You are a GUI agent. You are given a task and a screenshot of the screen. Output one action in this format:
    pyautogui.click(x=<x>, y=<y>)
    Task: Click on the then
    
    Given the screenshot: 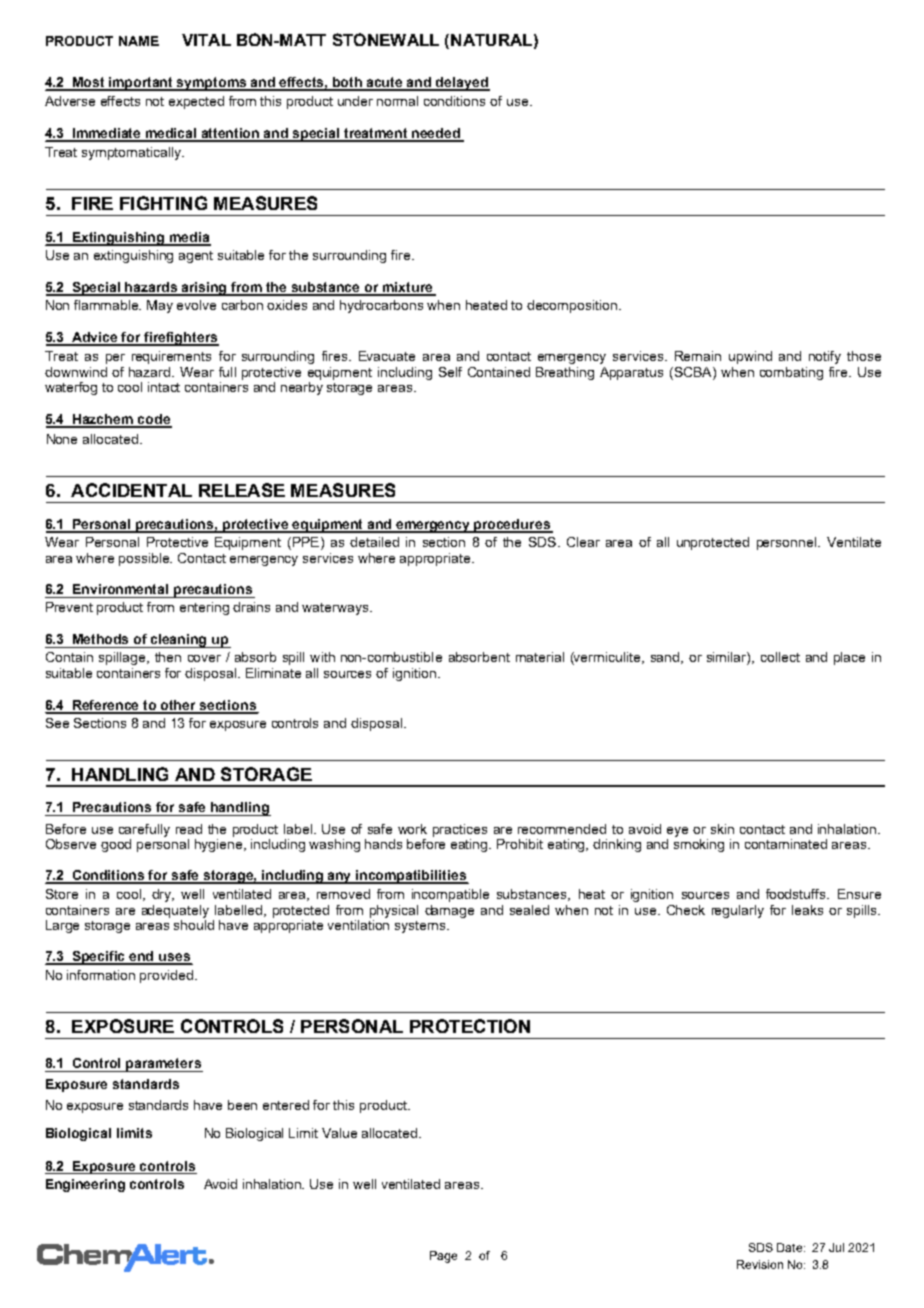 What is the action you would take?
    pyautogui.click(x=168, y=657)
